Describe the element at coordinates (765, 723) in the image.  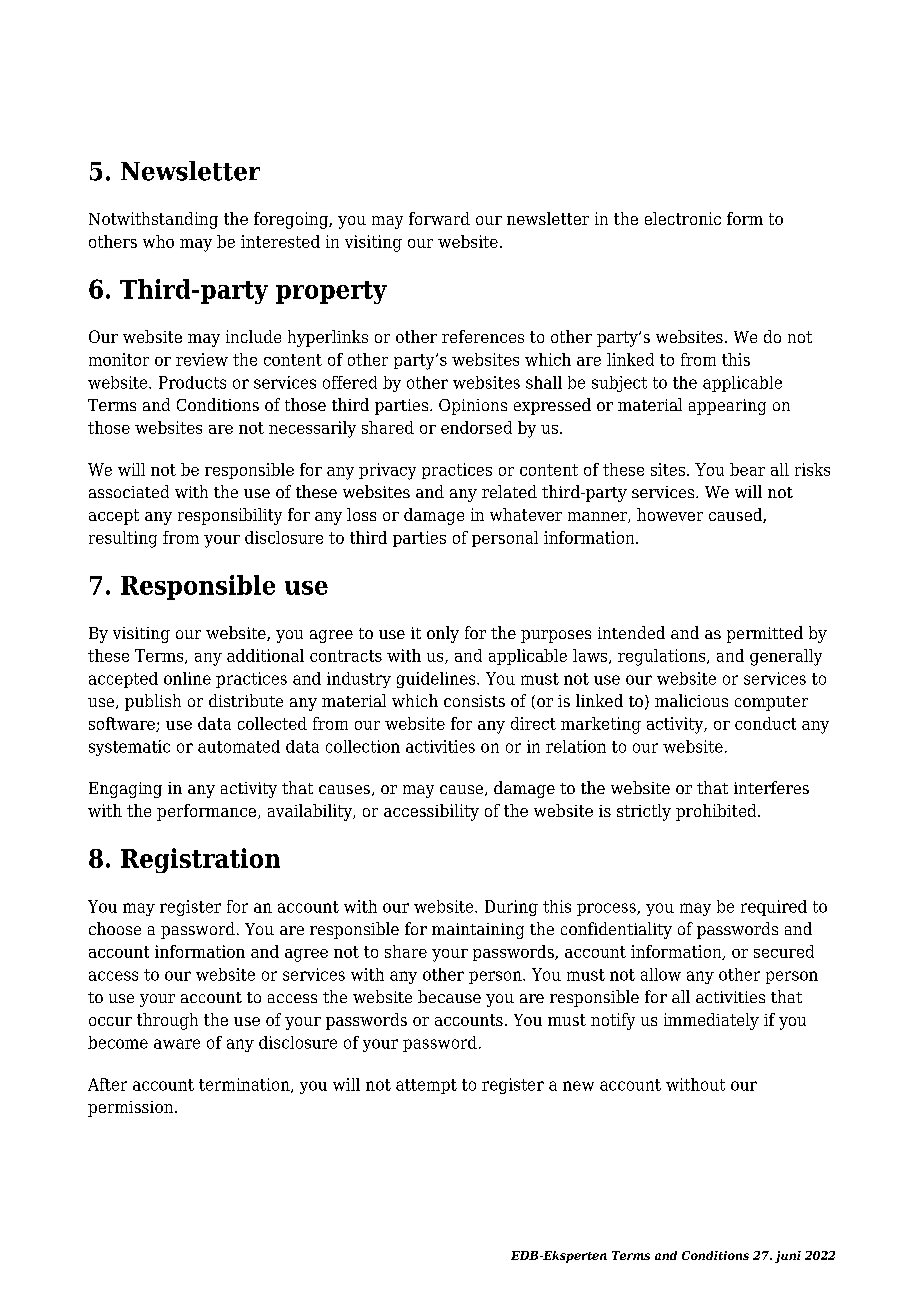
I see `conduct` at that location.
